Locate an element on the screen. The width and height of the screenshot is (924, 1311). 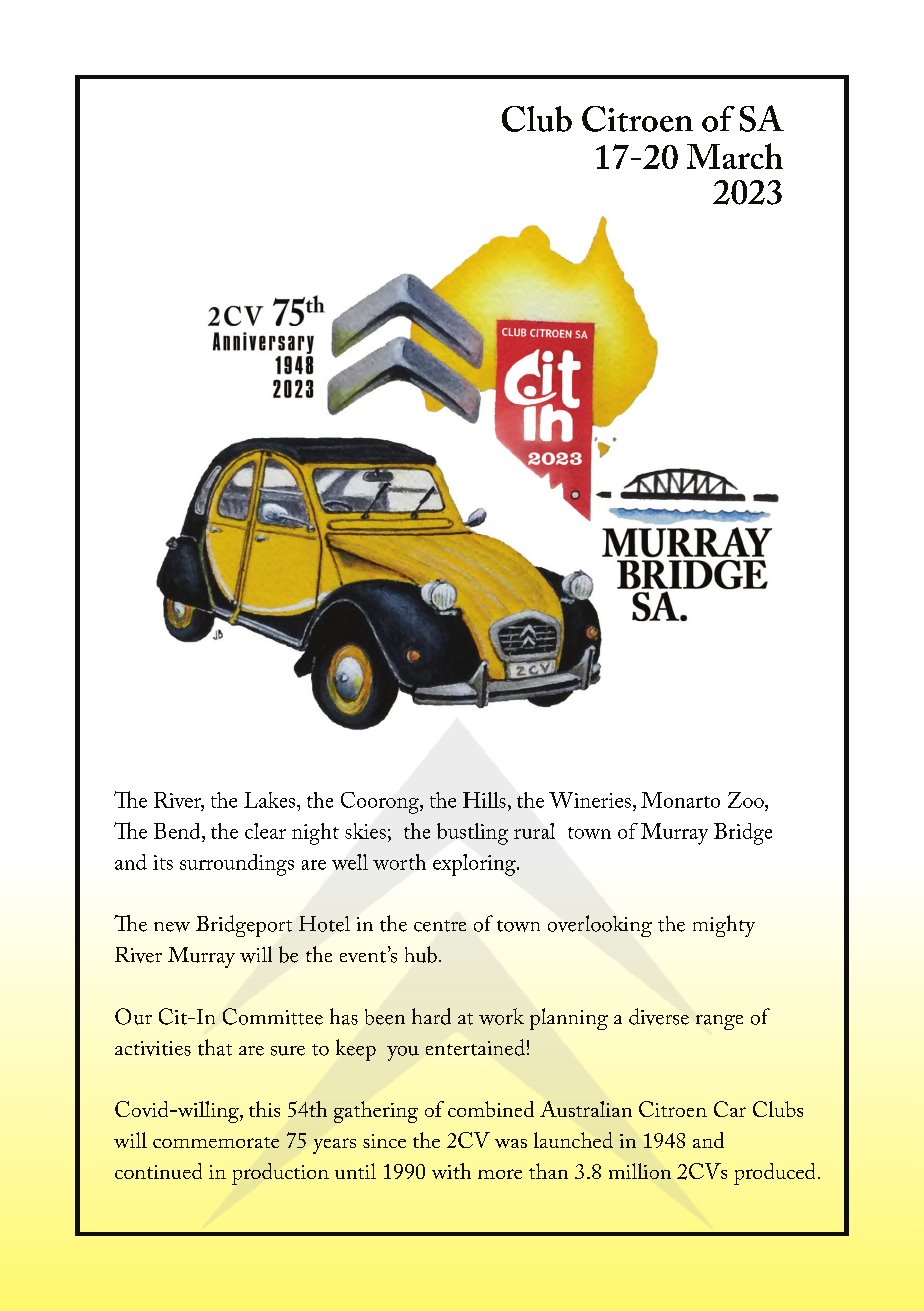
Wineries is located at coordinates (590, 800).
